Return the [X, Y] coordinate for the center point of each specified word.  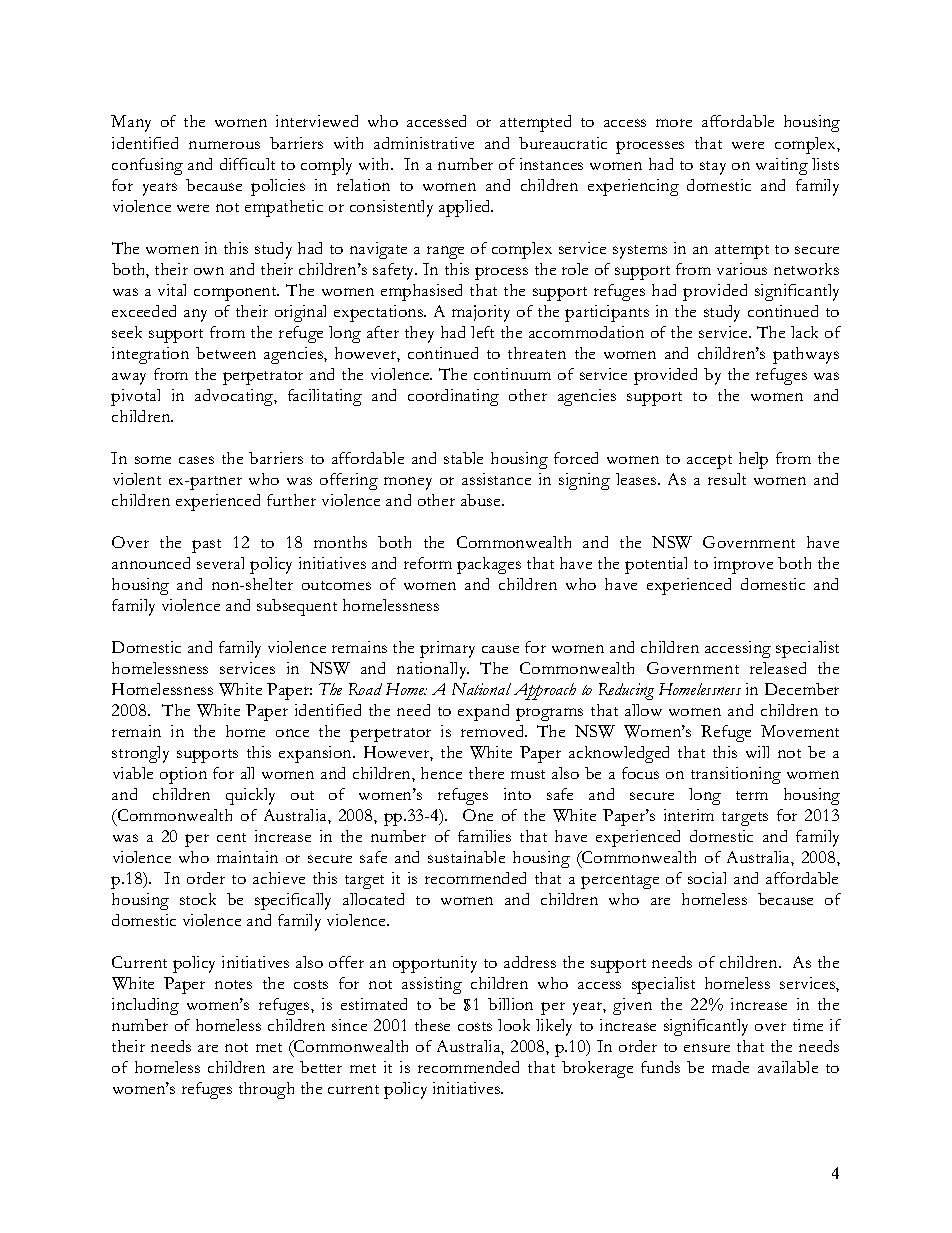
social [707, 878]
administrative [424, 143]
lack [804, 332]
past [206, 546]
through [266, 1090]
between [226, 353]
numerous [224, 145]
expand [483, 712]
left [482, 332]
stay [713, 168]
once [292, 733]
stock [198, 899]
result [727, 479]
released [778, 668]
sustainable [466, 857]
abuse [482, 500]
